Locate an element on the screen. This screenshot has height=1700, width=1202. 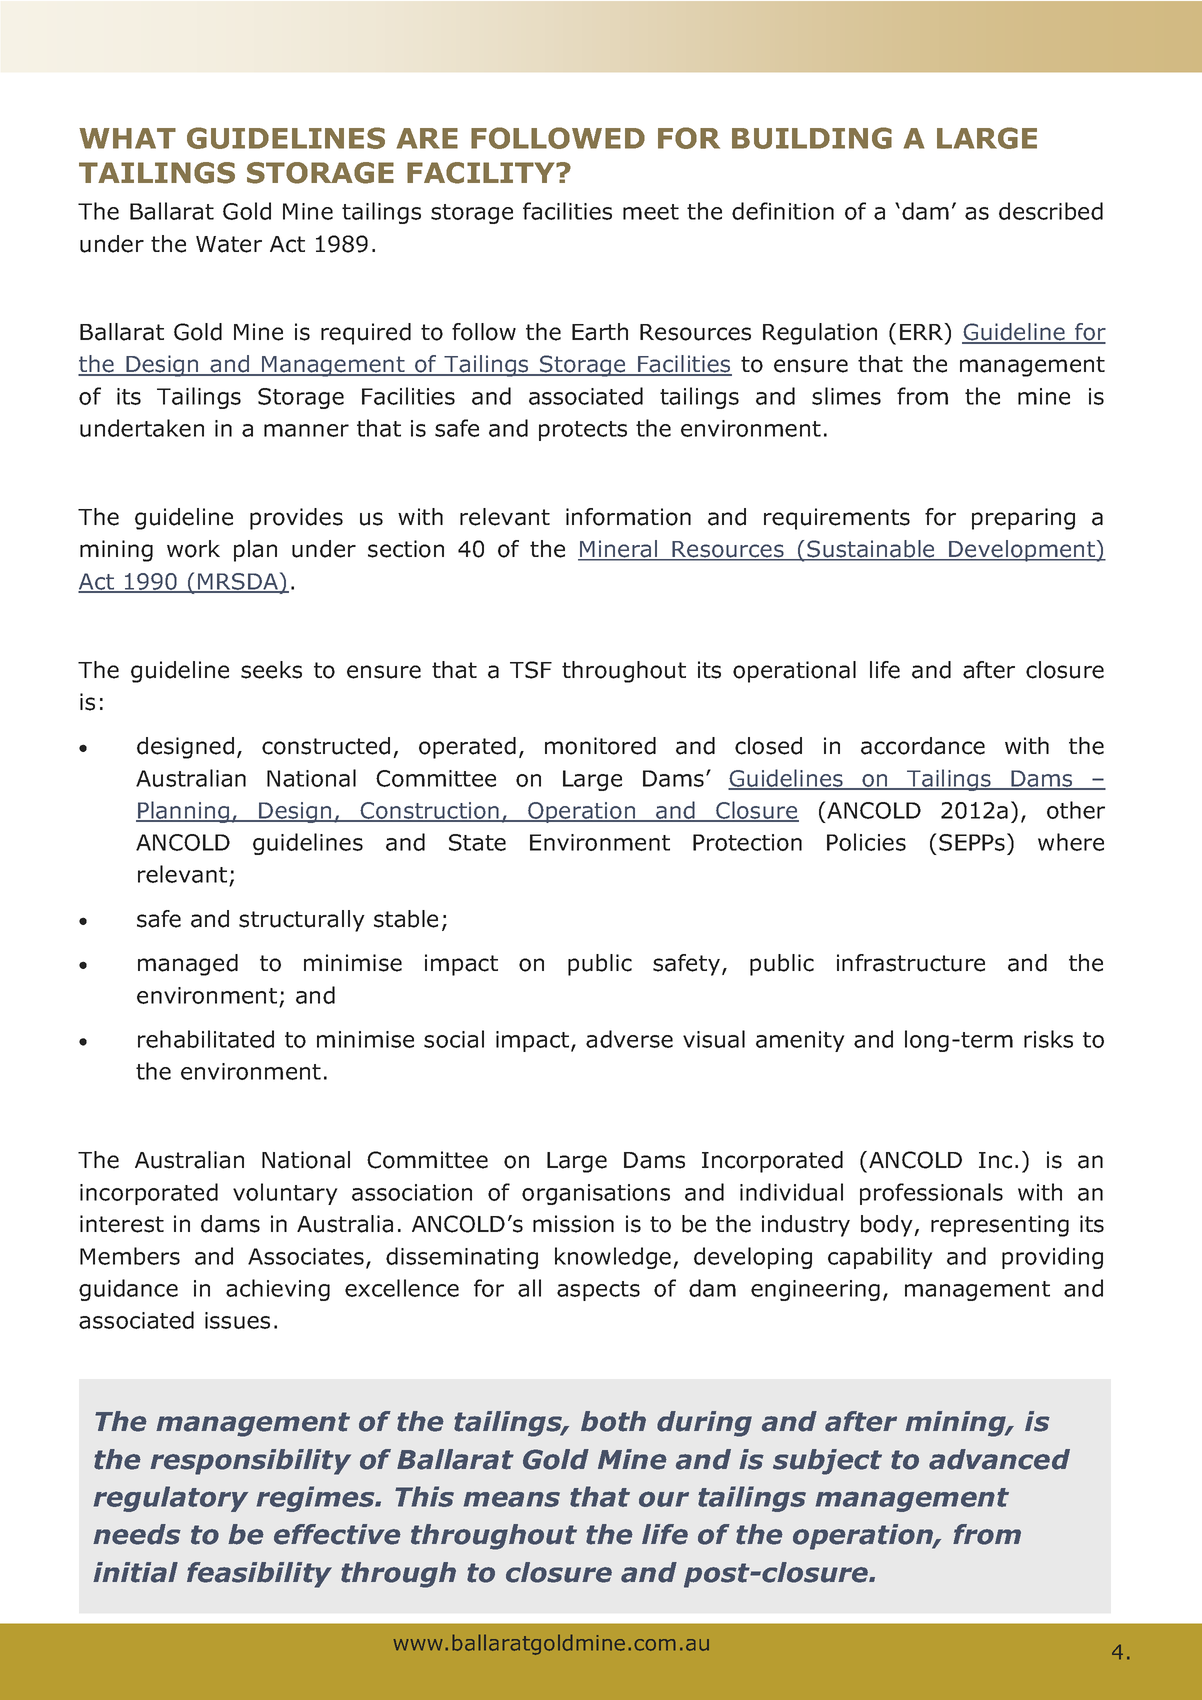
meet is located at coordinates (651, 212).
